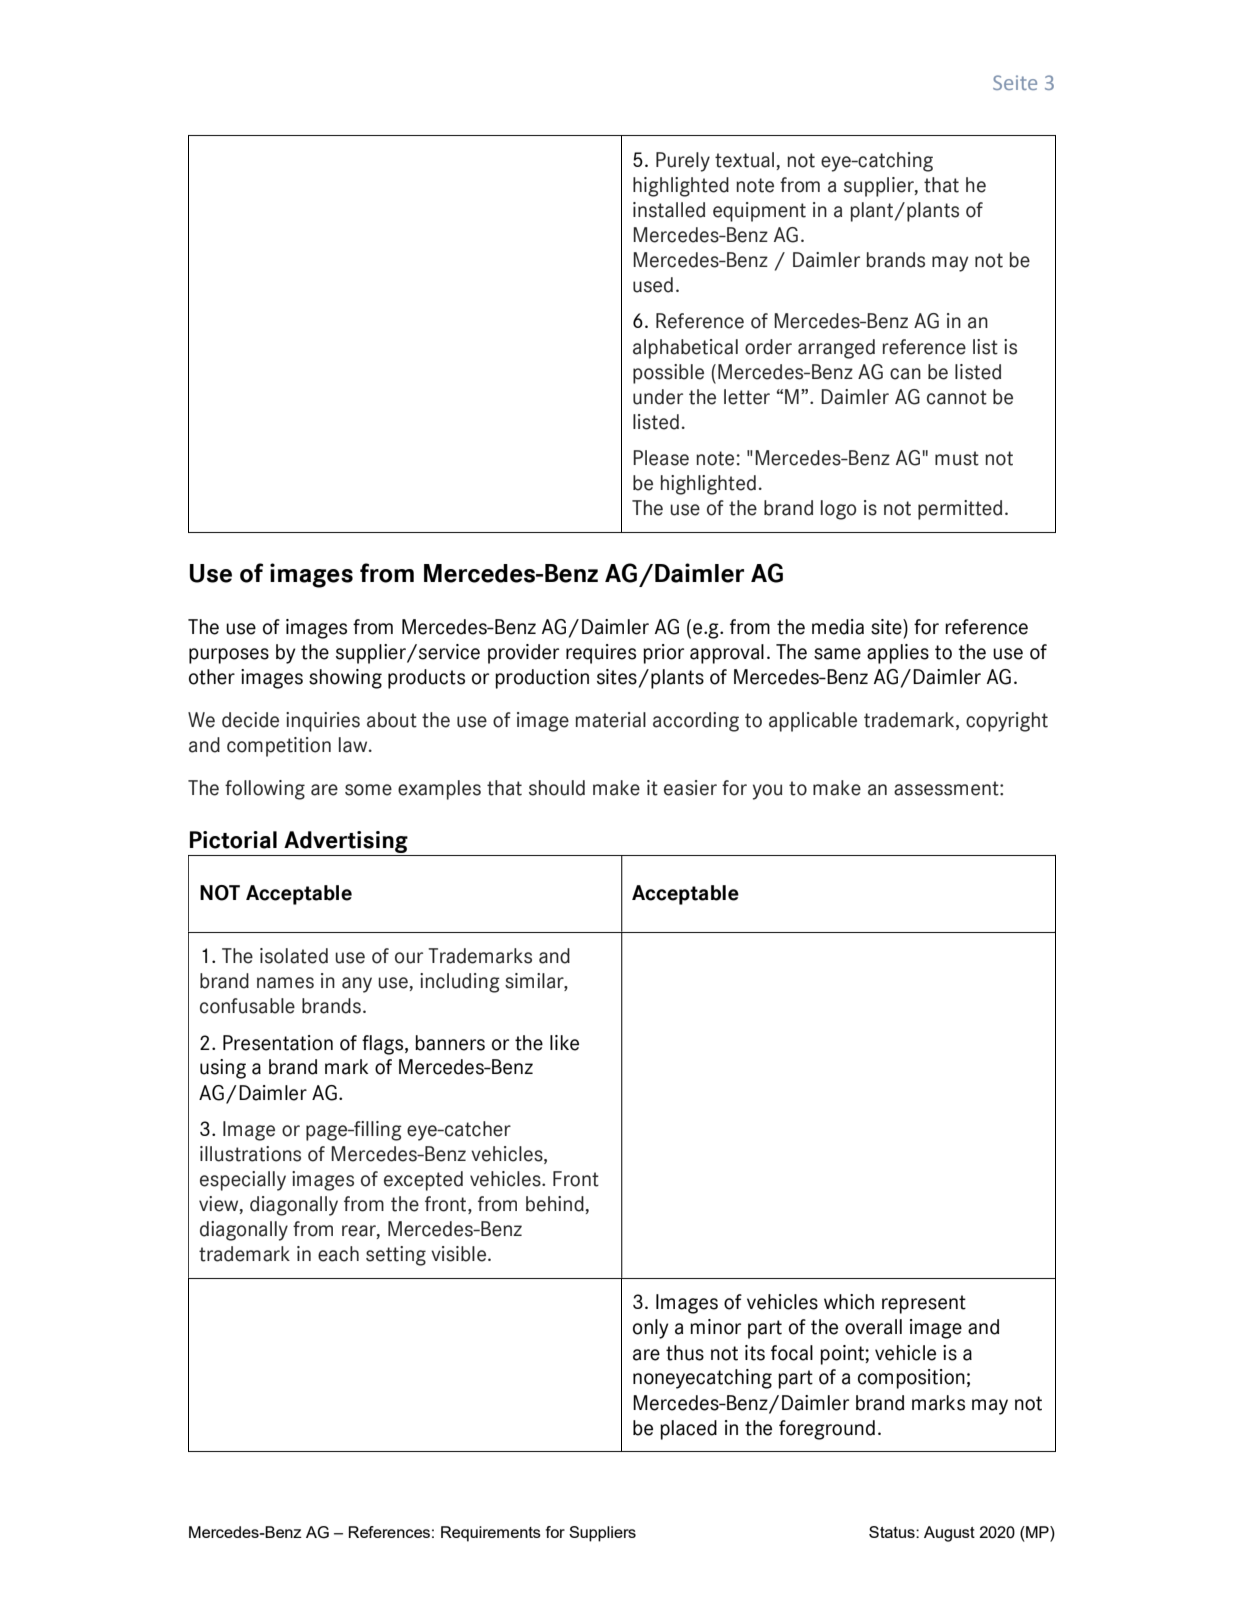 The width and height of the image is (1245, 1611). I want to click on Purely, so click(683, 162).
